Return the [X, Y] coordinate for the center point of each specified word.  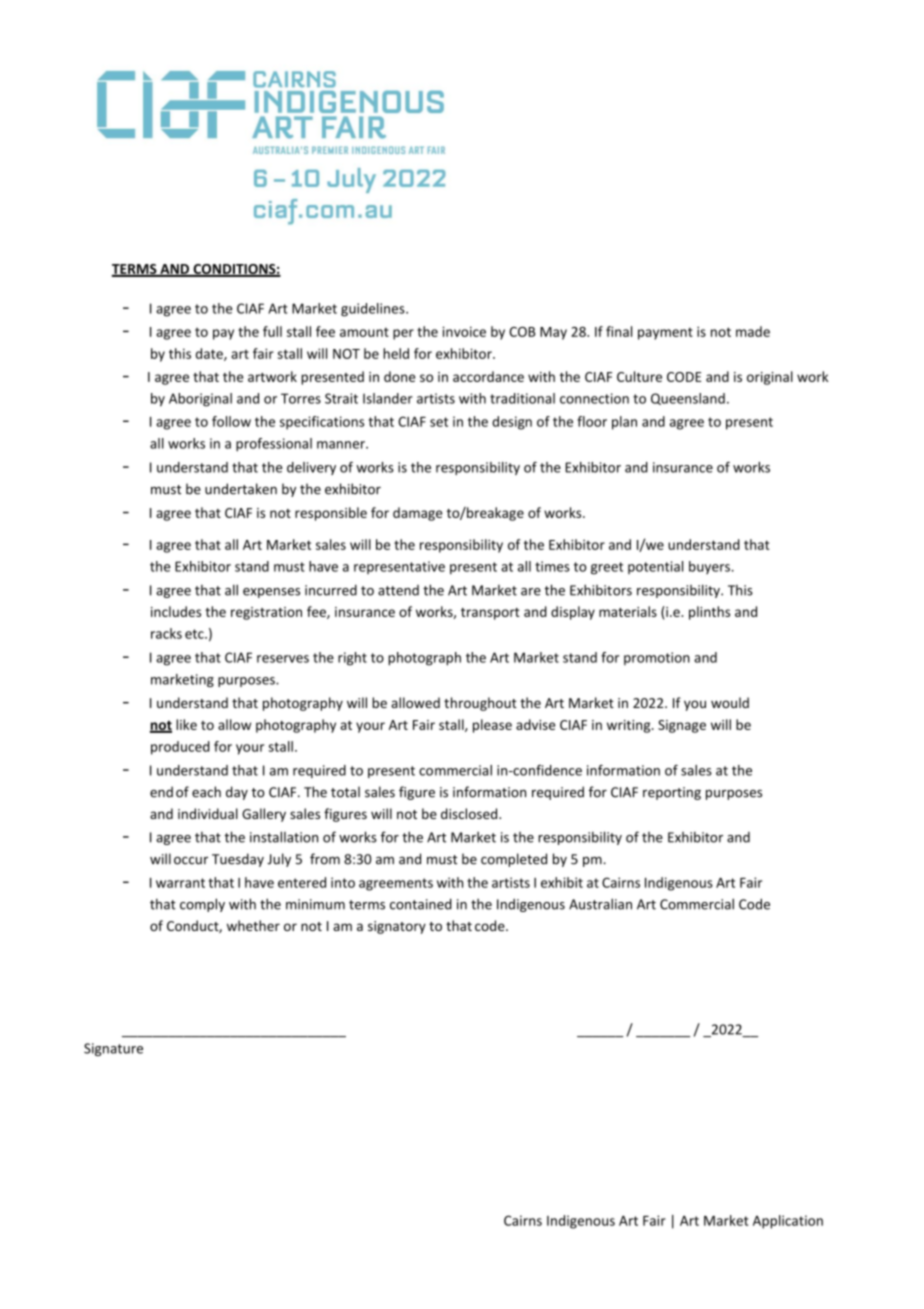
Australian [600, 904]
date [210, 354]
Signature [113, 1049]
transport [490, 614]
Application [788, 1222]
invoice [464, 331]
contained [421, 904]
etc [195, 634]
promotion [657, 658]
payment [665, 333]
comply [202, 905]
